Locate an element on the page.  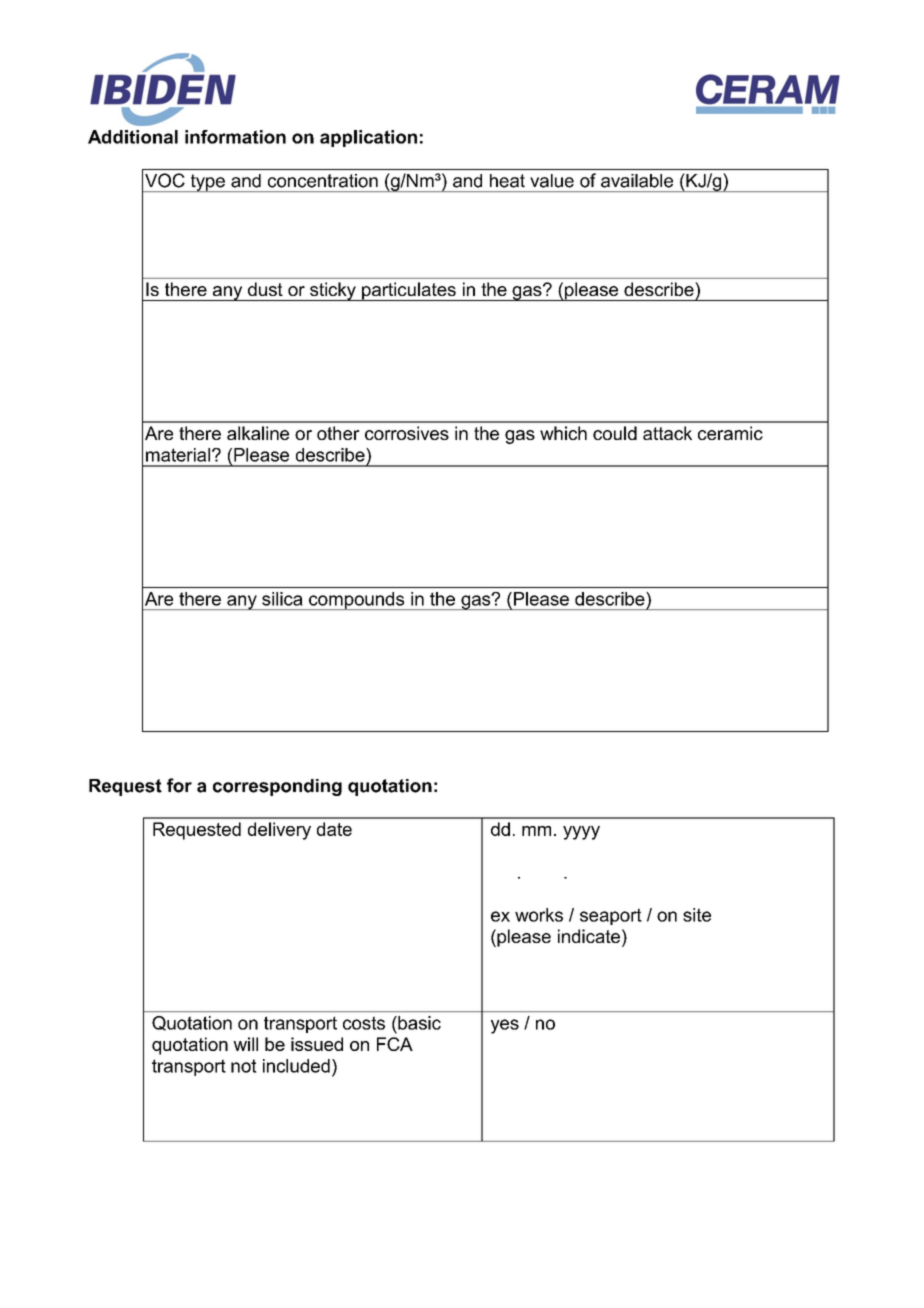
material is located at coordinates (178, 455).
